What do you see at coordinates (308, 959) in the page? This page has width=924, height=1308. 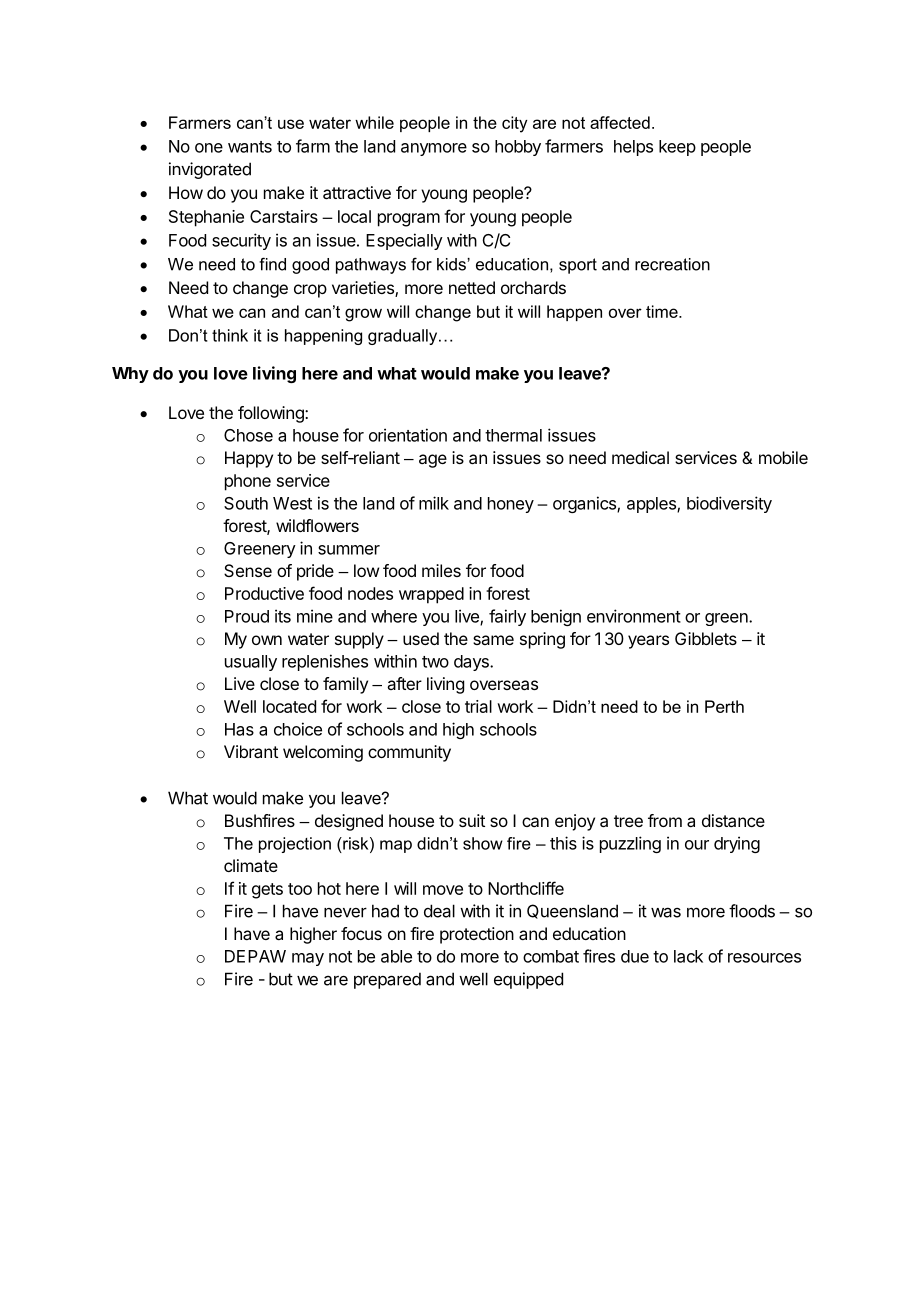 I see `may` at bounding box center [308, 959].
